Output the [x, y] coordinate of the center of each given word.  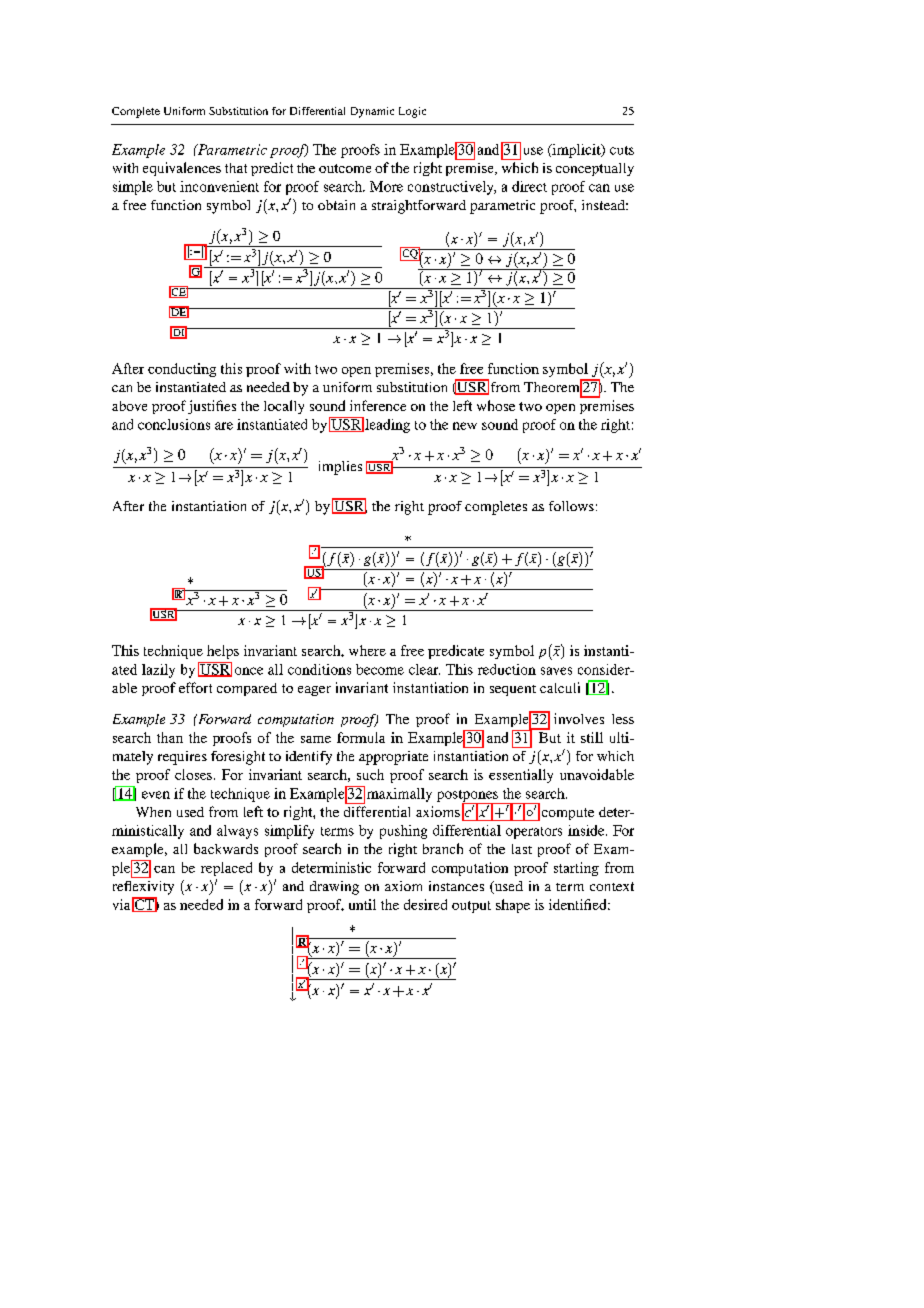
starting [576, 869]
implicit [576, 151]
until [362, 904]
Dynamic [372, 112]
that [236, 168]
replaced [226, 869]
